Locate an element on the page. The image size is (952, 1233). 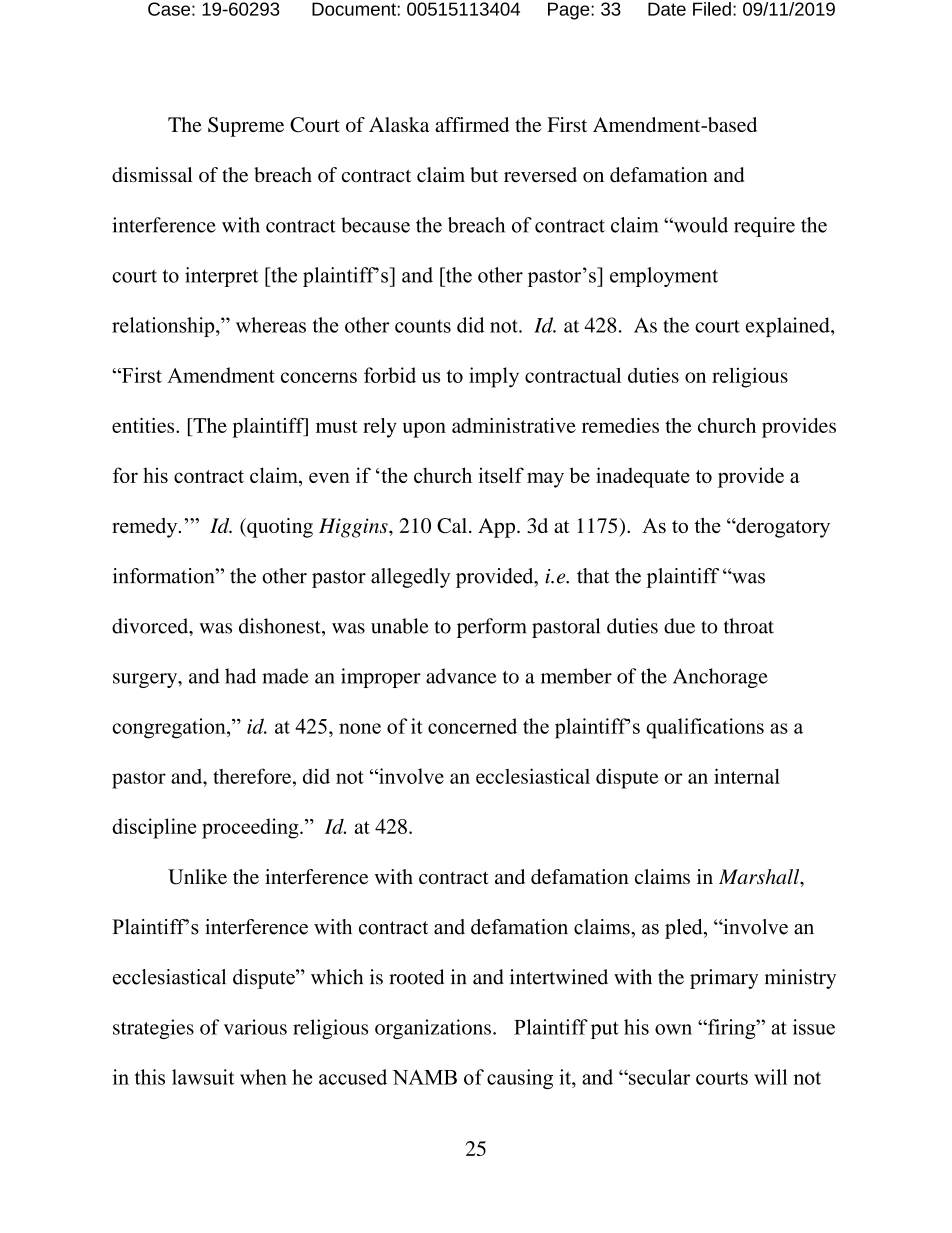
therefore is located at coordinates (253, 776).
